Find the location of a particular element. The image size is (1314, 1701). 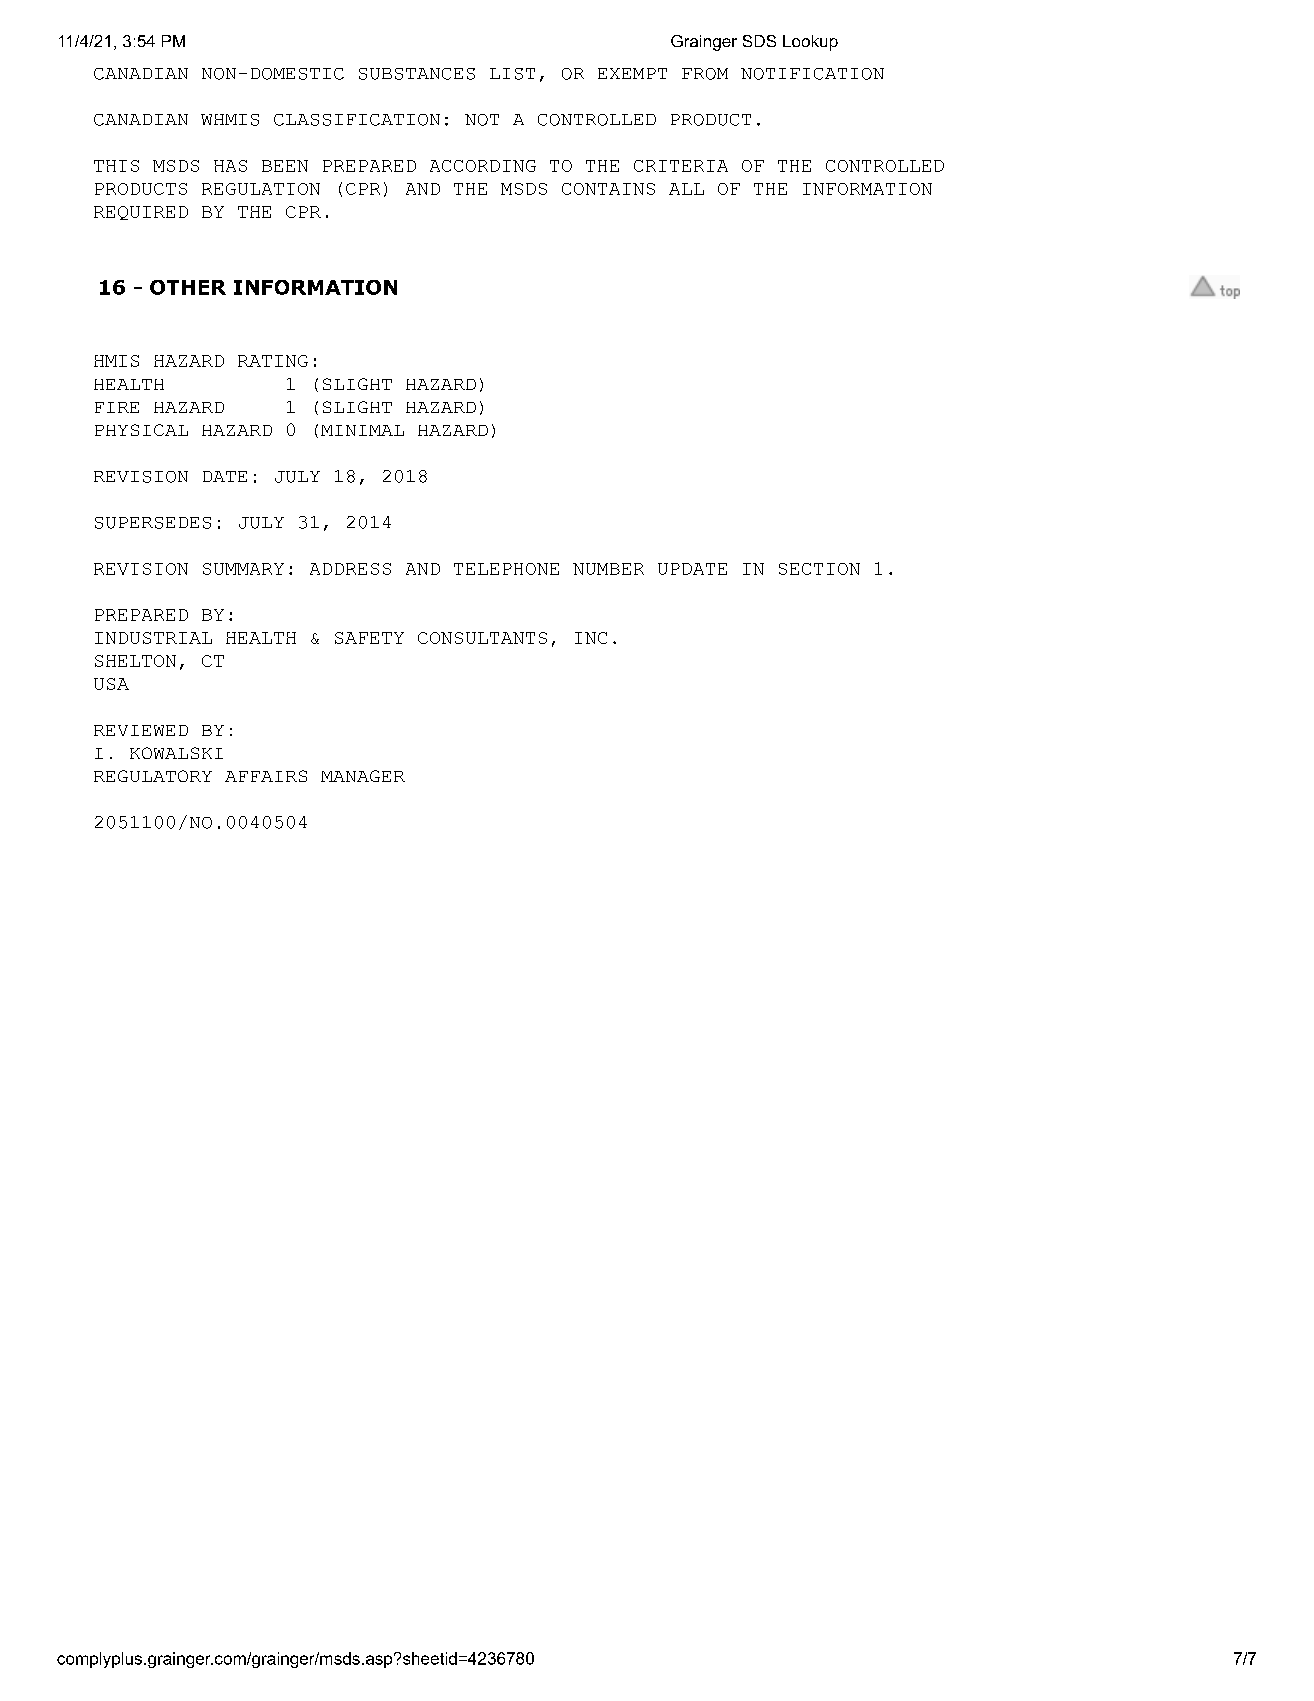

LIST is located at coordinates (512, 74).
